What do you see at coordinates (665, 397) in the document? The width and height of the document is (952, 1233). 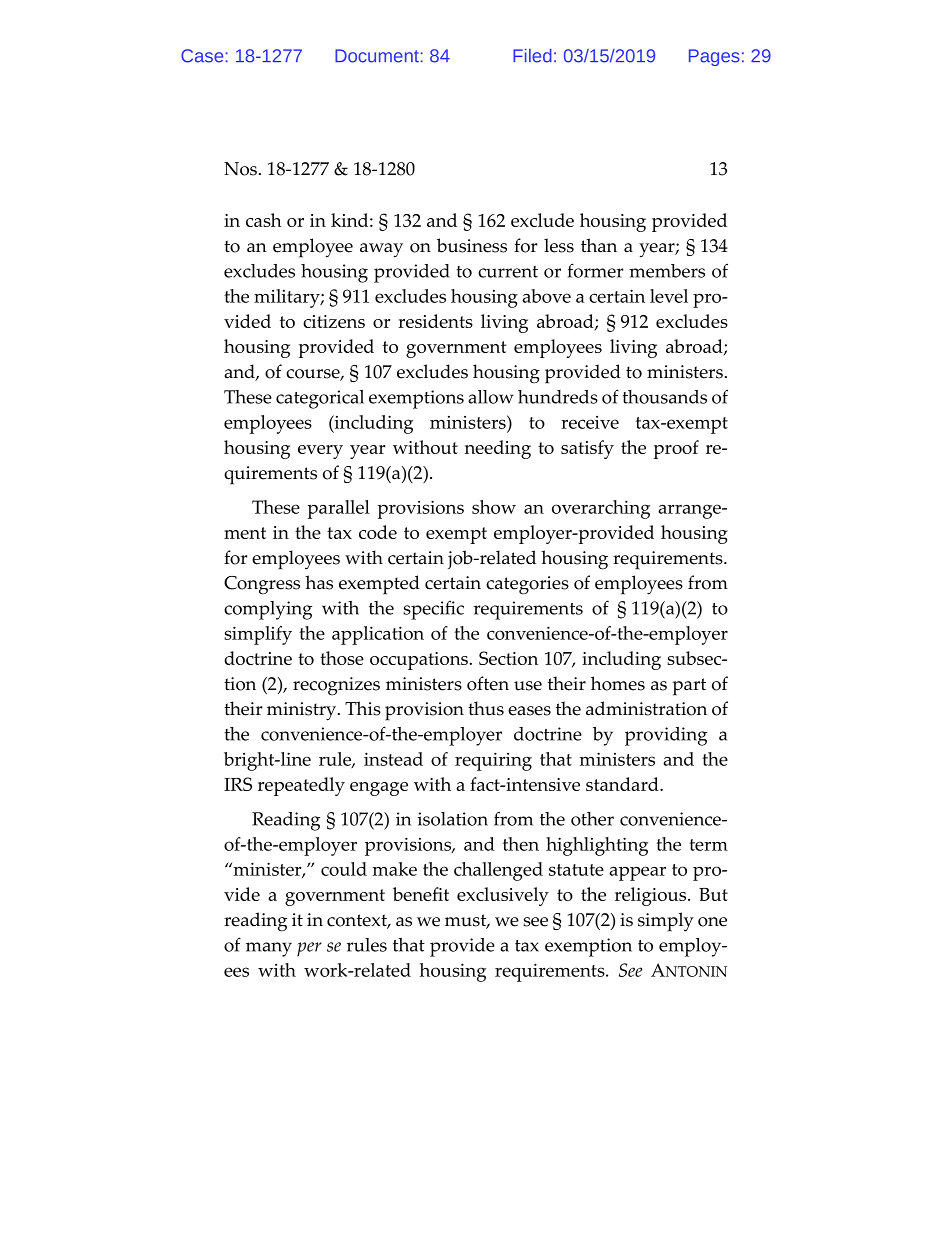 I see `thousands` at bounding box center [665, 397].
